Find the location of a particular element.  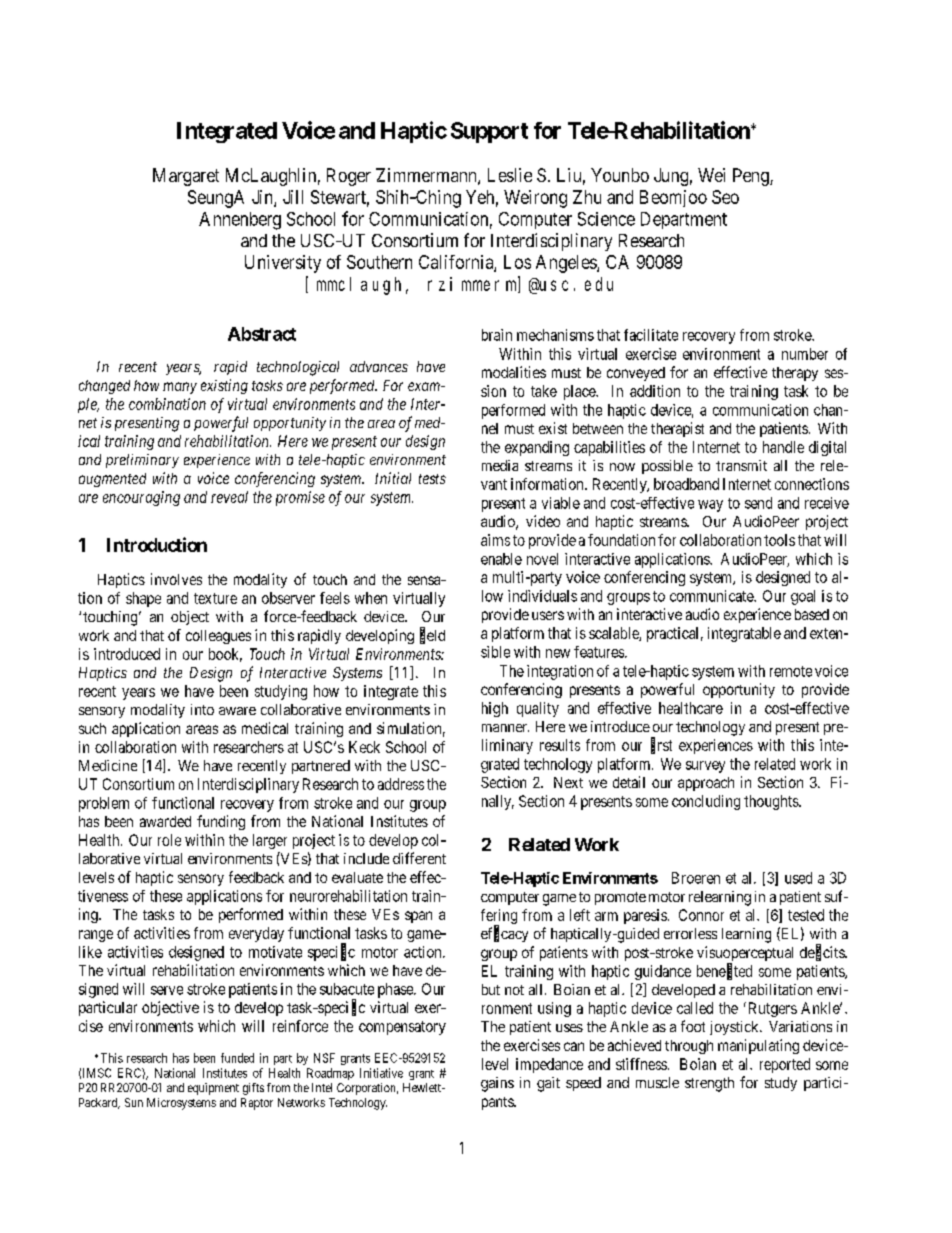

equipment is located at coordinates (213, 1089).
